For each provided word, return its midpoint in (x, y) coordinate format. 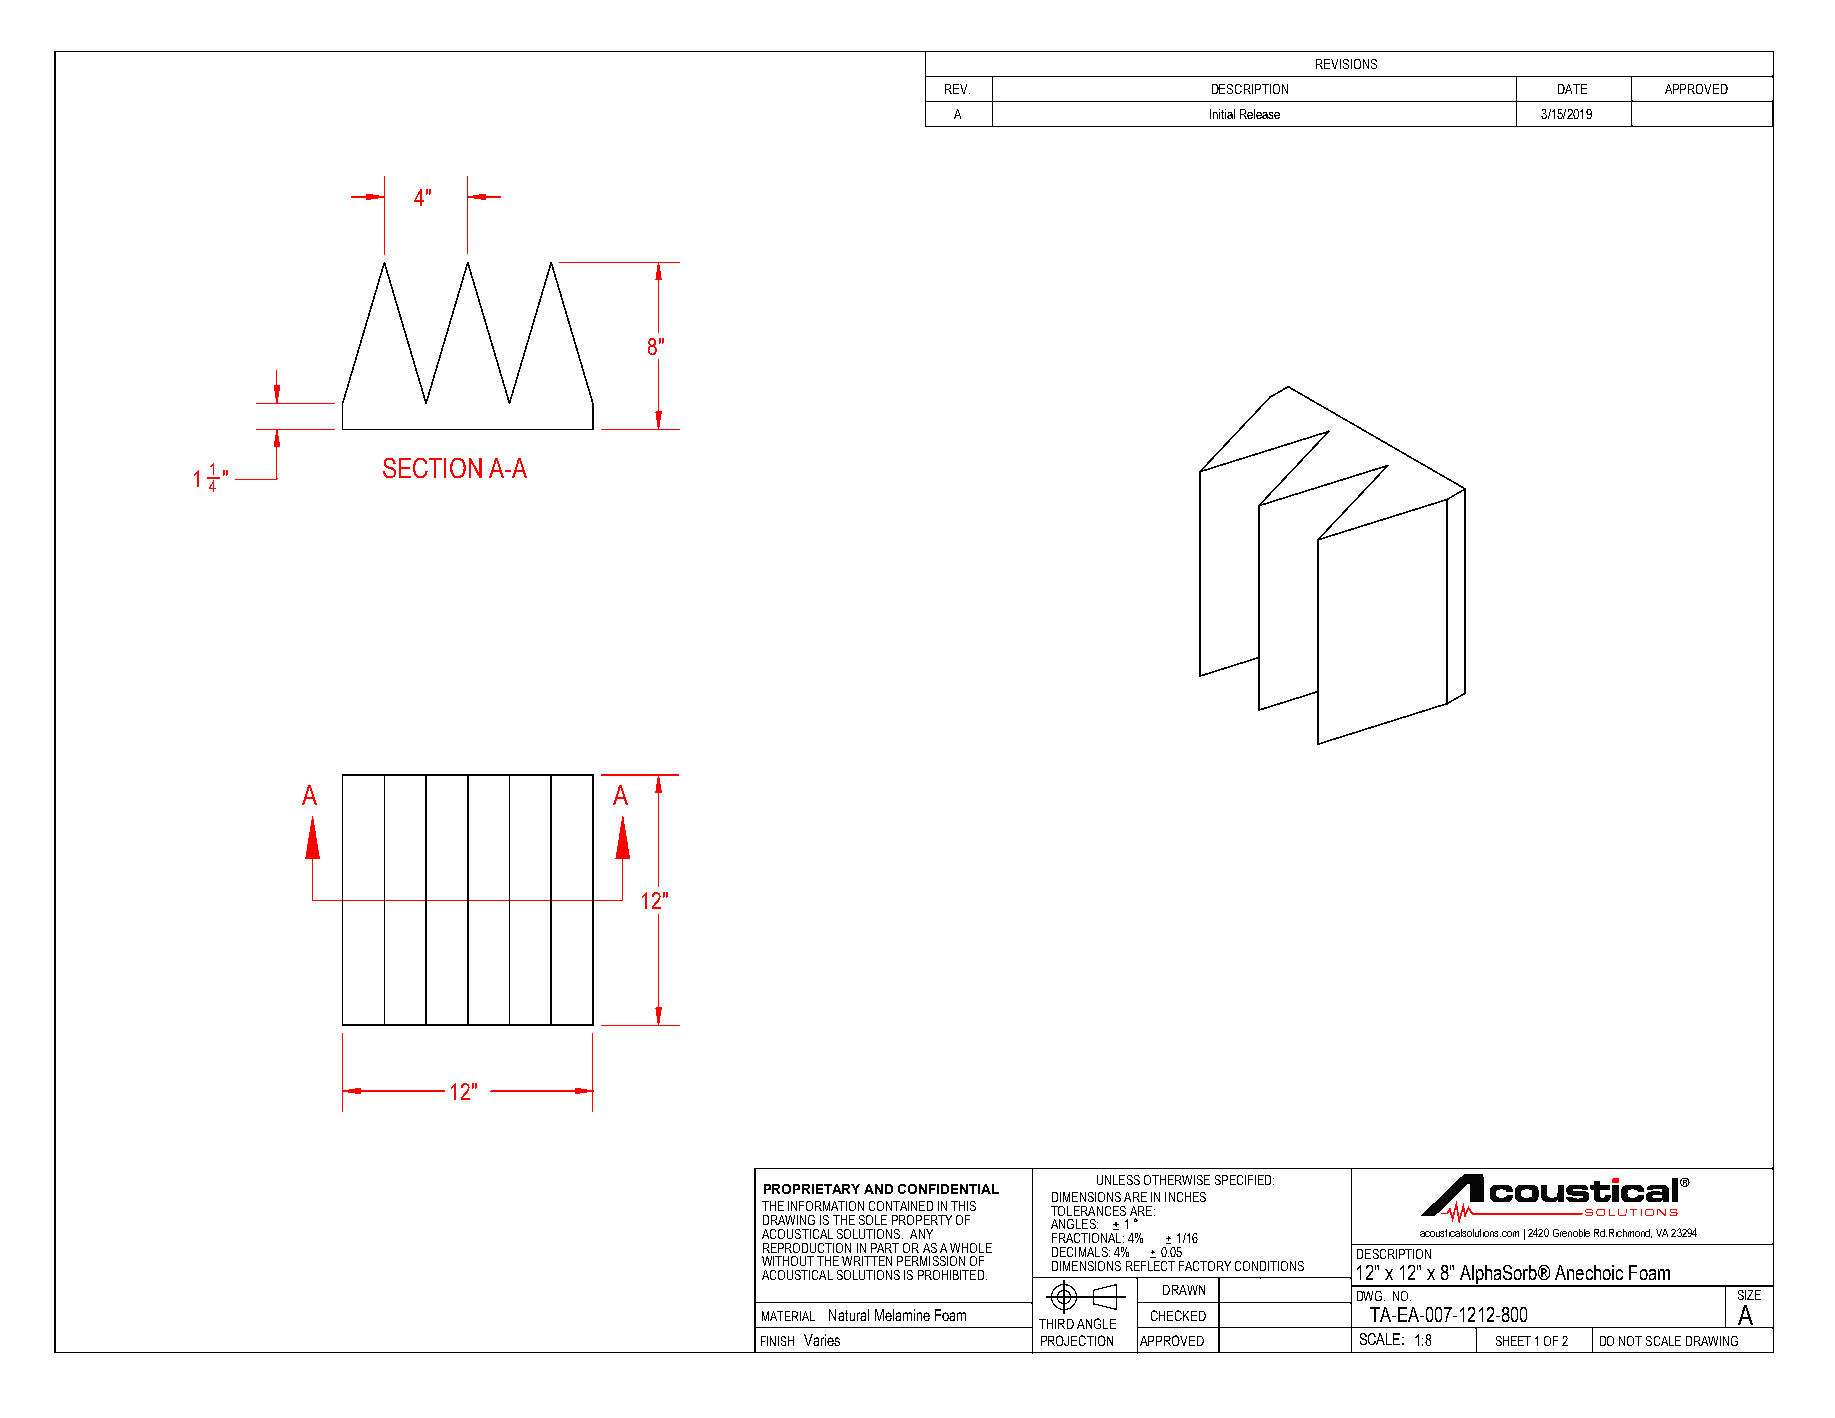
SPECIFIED (1244, 1180)
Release (1260, 114)
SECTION (432, 468)
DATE (1572, 89)
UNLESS (1118, 1180)
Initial (1222, 114)
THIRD (1056, 1324)
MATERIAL (788, 1316)
